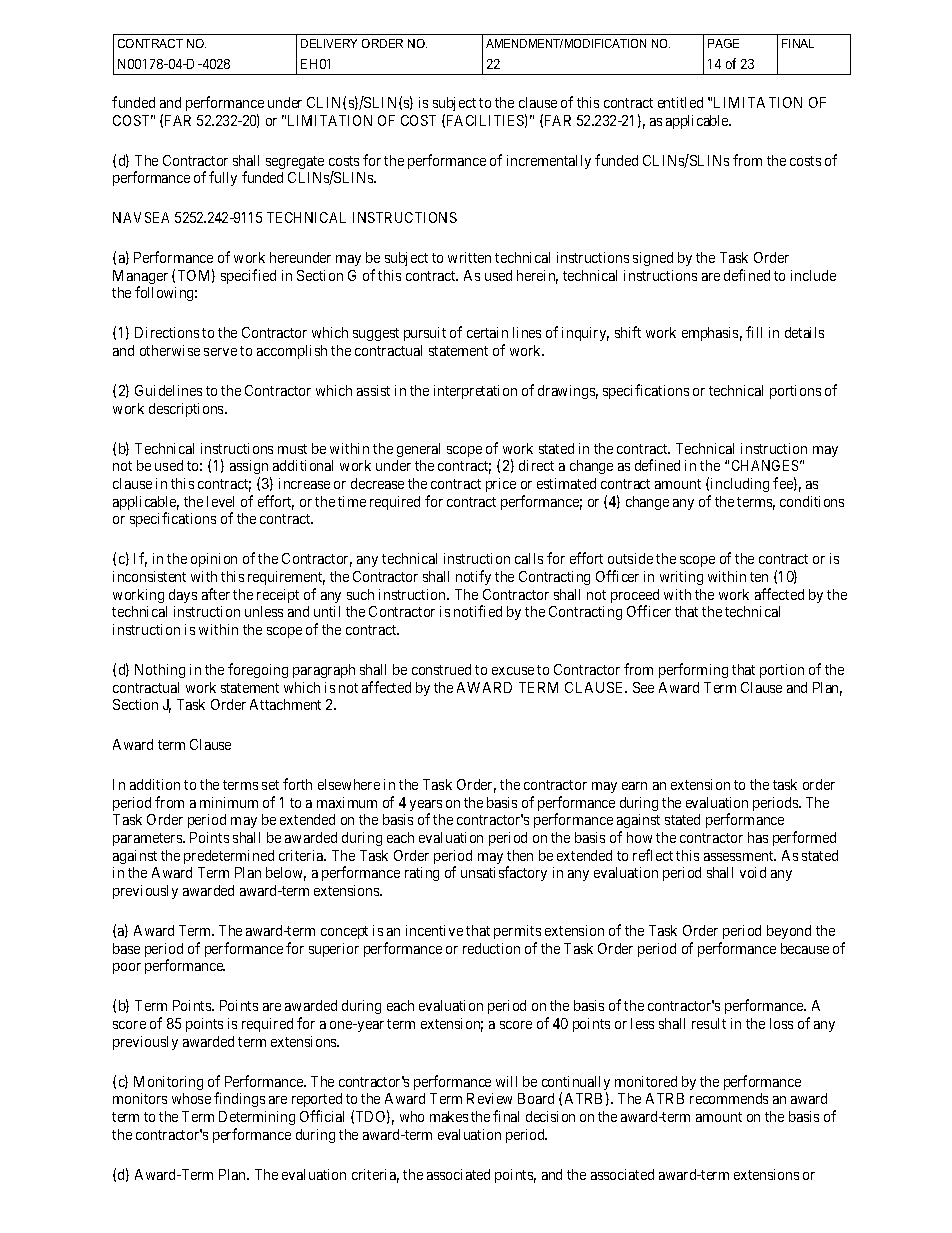 The height and width of the page is (1233, 952). What do you see at coordinates (520, 855) in the page?
I see `then` at bounding box center [520, 855].
